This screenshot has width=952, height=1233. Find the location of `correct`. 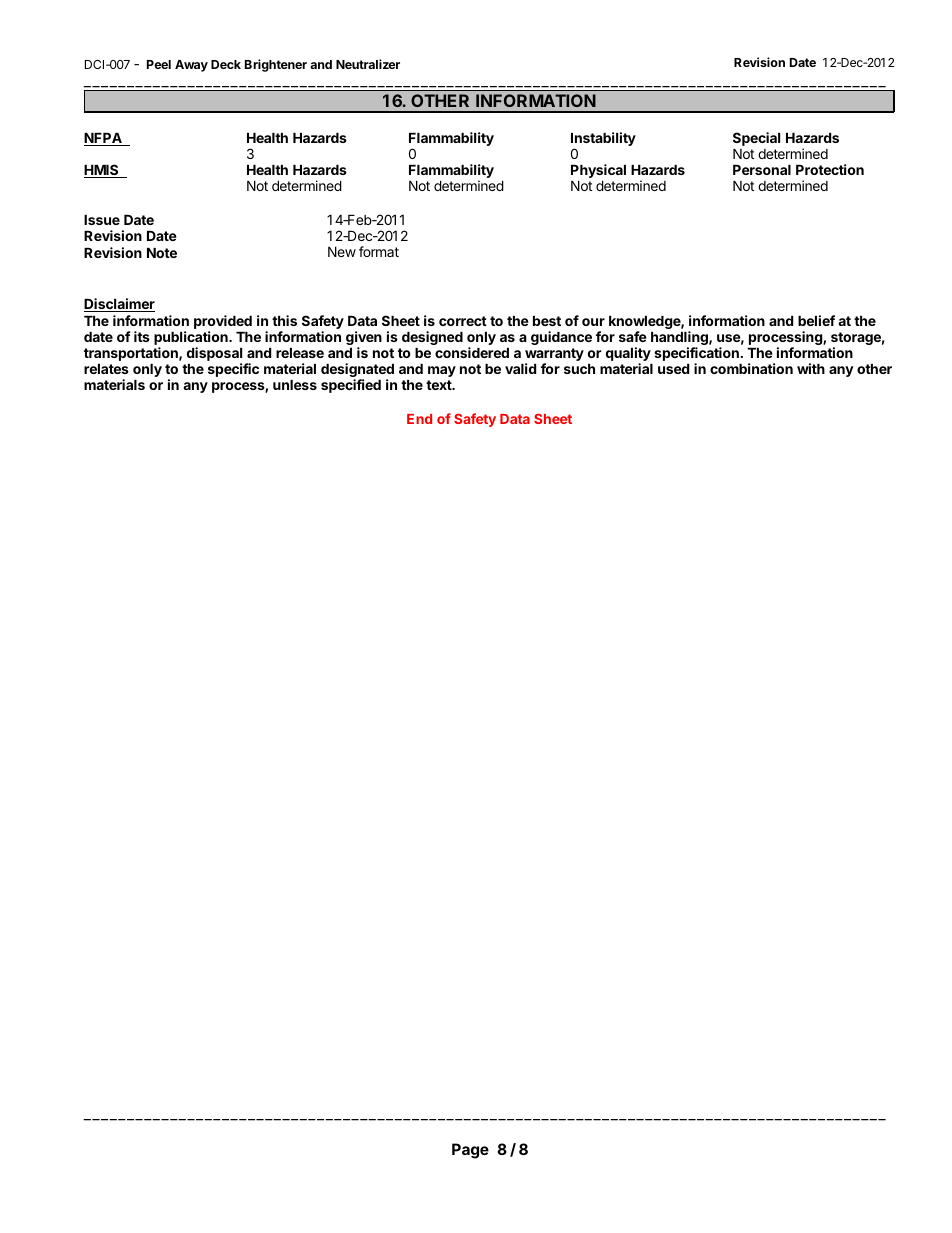

correct is located at coordinates (463, 321).
